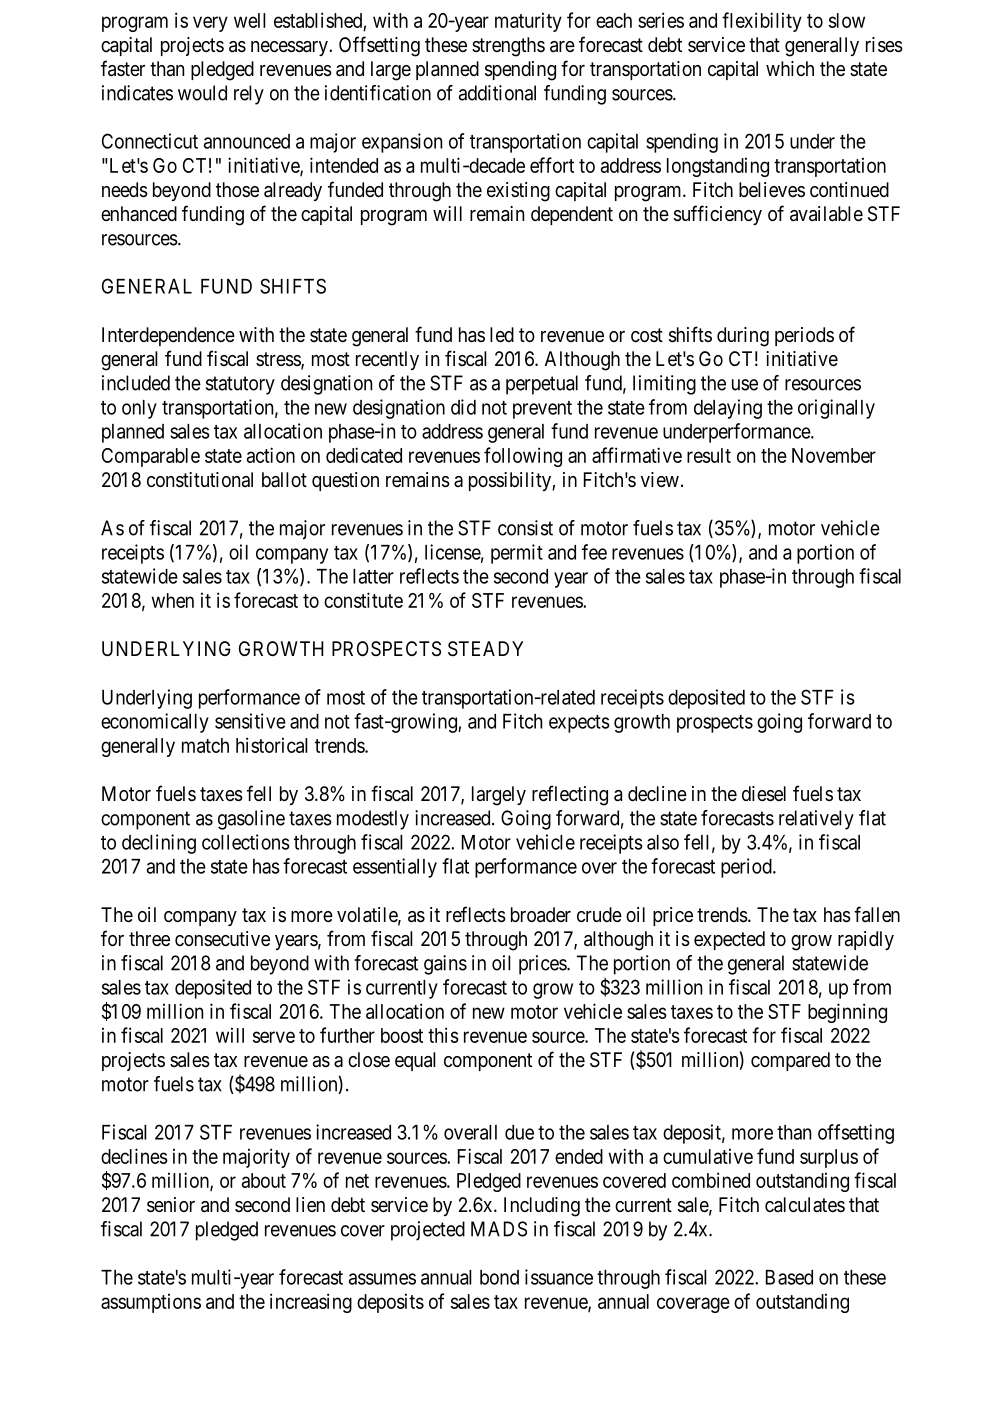  I want to click on which, so click(790, 68).
